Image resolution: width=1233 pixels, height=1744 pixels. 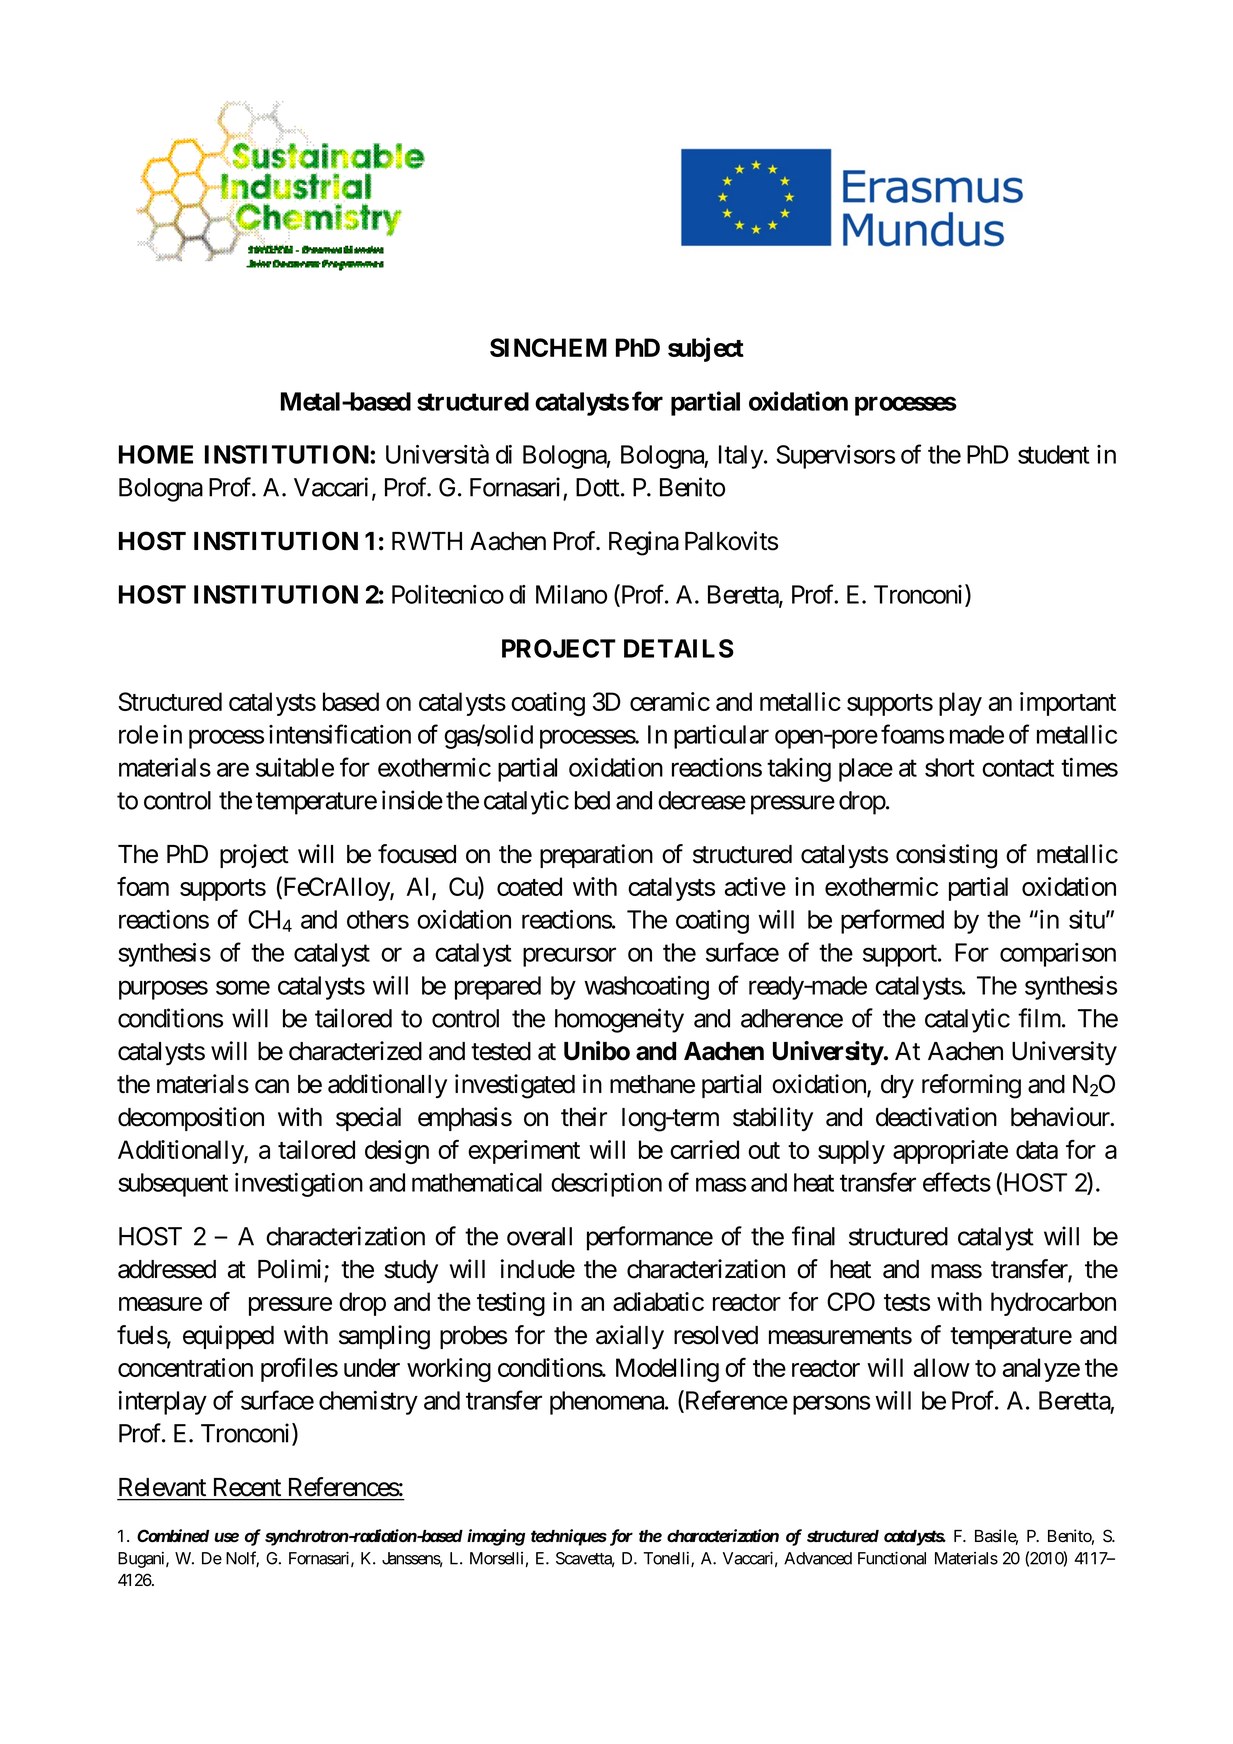 I want to click on subject, so click(x=706, y=349).
